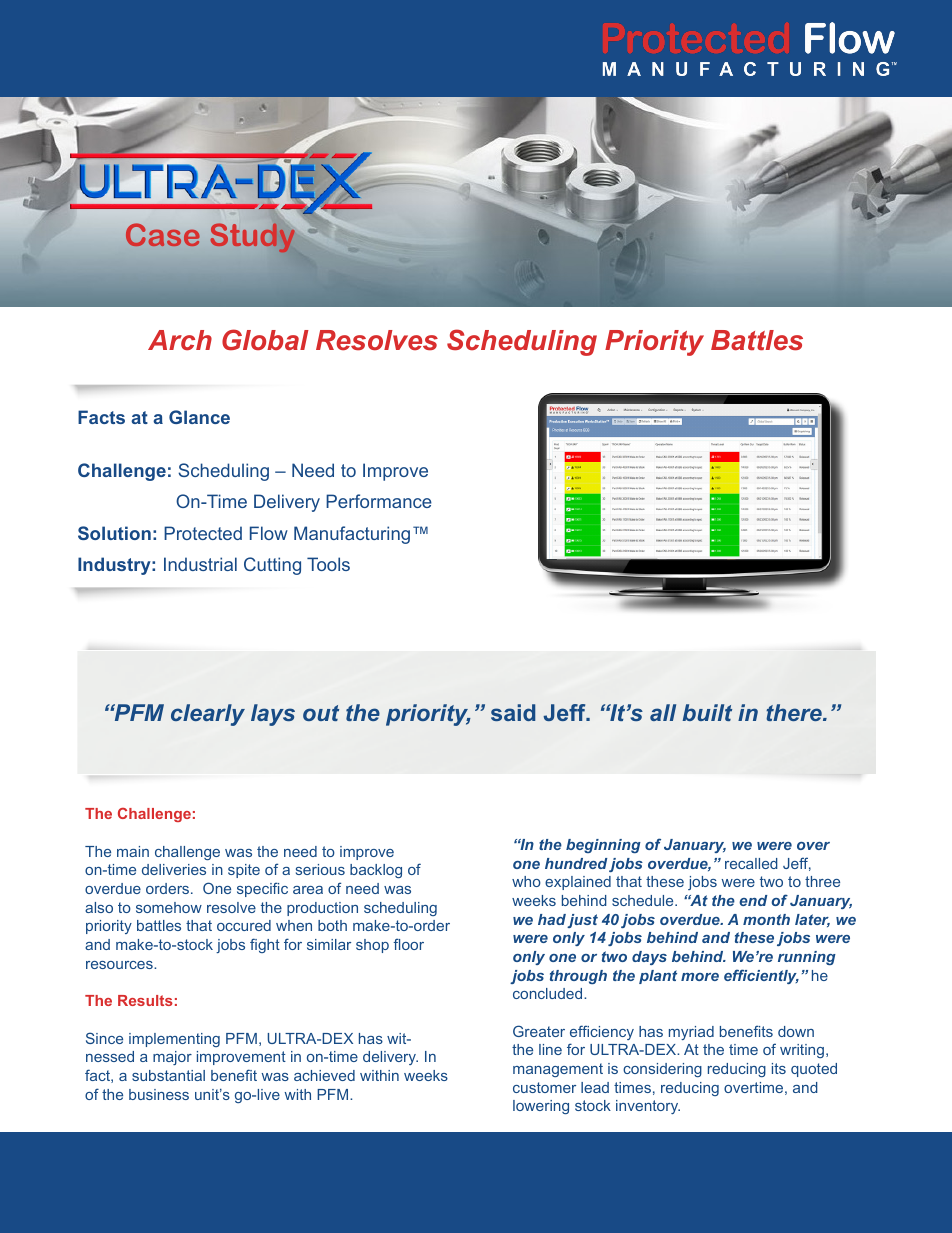 Image resolution: width=952 pixels, height=1233 pixels. What do you see at coordinates (208, 715) in the screenshot?
I see `clearly` at bounding box center [208, 715].
